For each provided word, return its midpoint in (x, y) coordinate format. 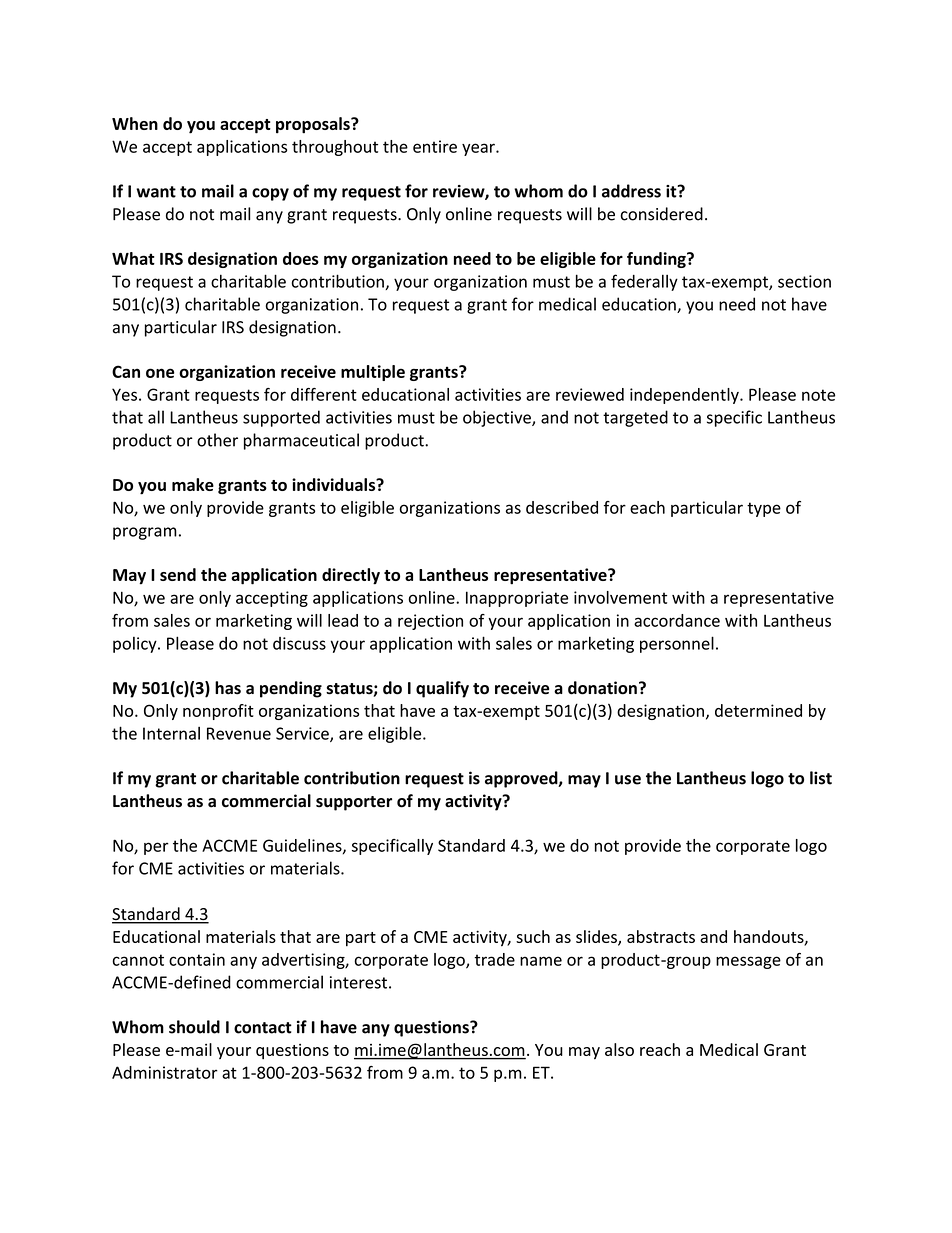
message (748, 962)
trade (495, 959)
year (479, 149)
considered (662, 214)
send (178, 574)
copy (270, 194)
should (194, 1027)
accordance (677, 620)
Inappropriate (517, 599)
